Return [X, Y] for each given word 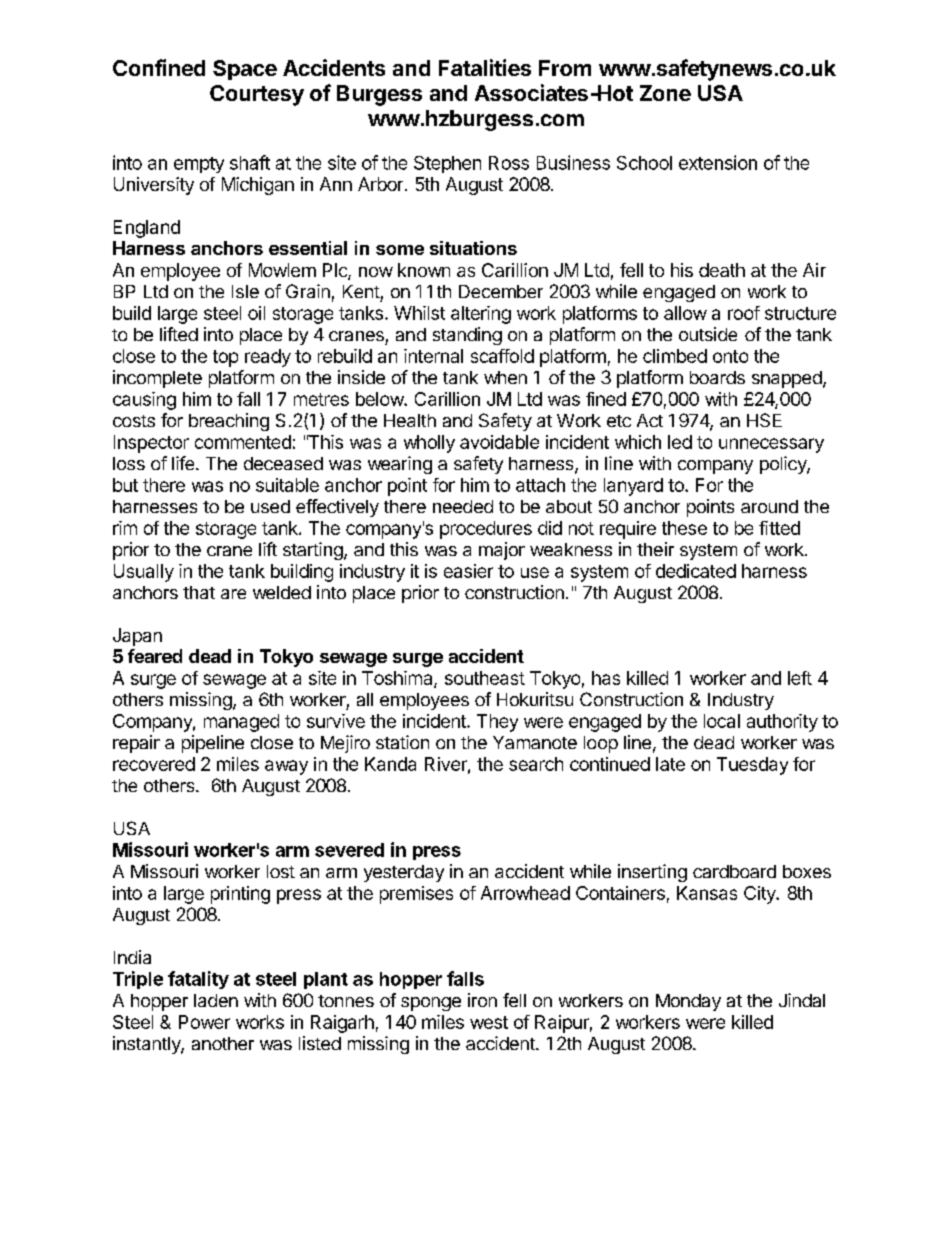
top [225, 358]
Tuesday [752, 766]
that [199, 592]
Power [204, 1022]
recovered [154, 764]
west [489, 1022]
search [536, 764]
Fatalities [485, 67]
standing [467, 336]
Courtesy [257, 95]
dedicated [696, 571]
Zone [665, 93]
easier [468, 571]
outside [708, 334]
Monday [688, 1002]
